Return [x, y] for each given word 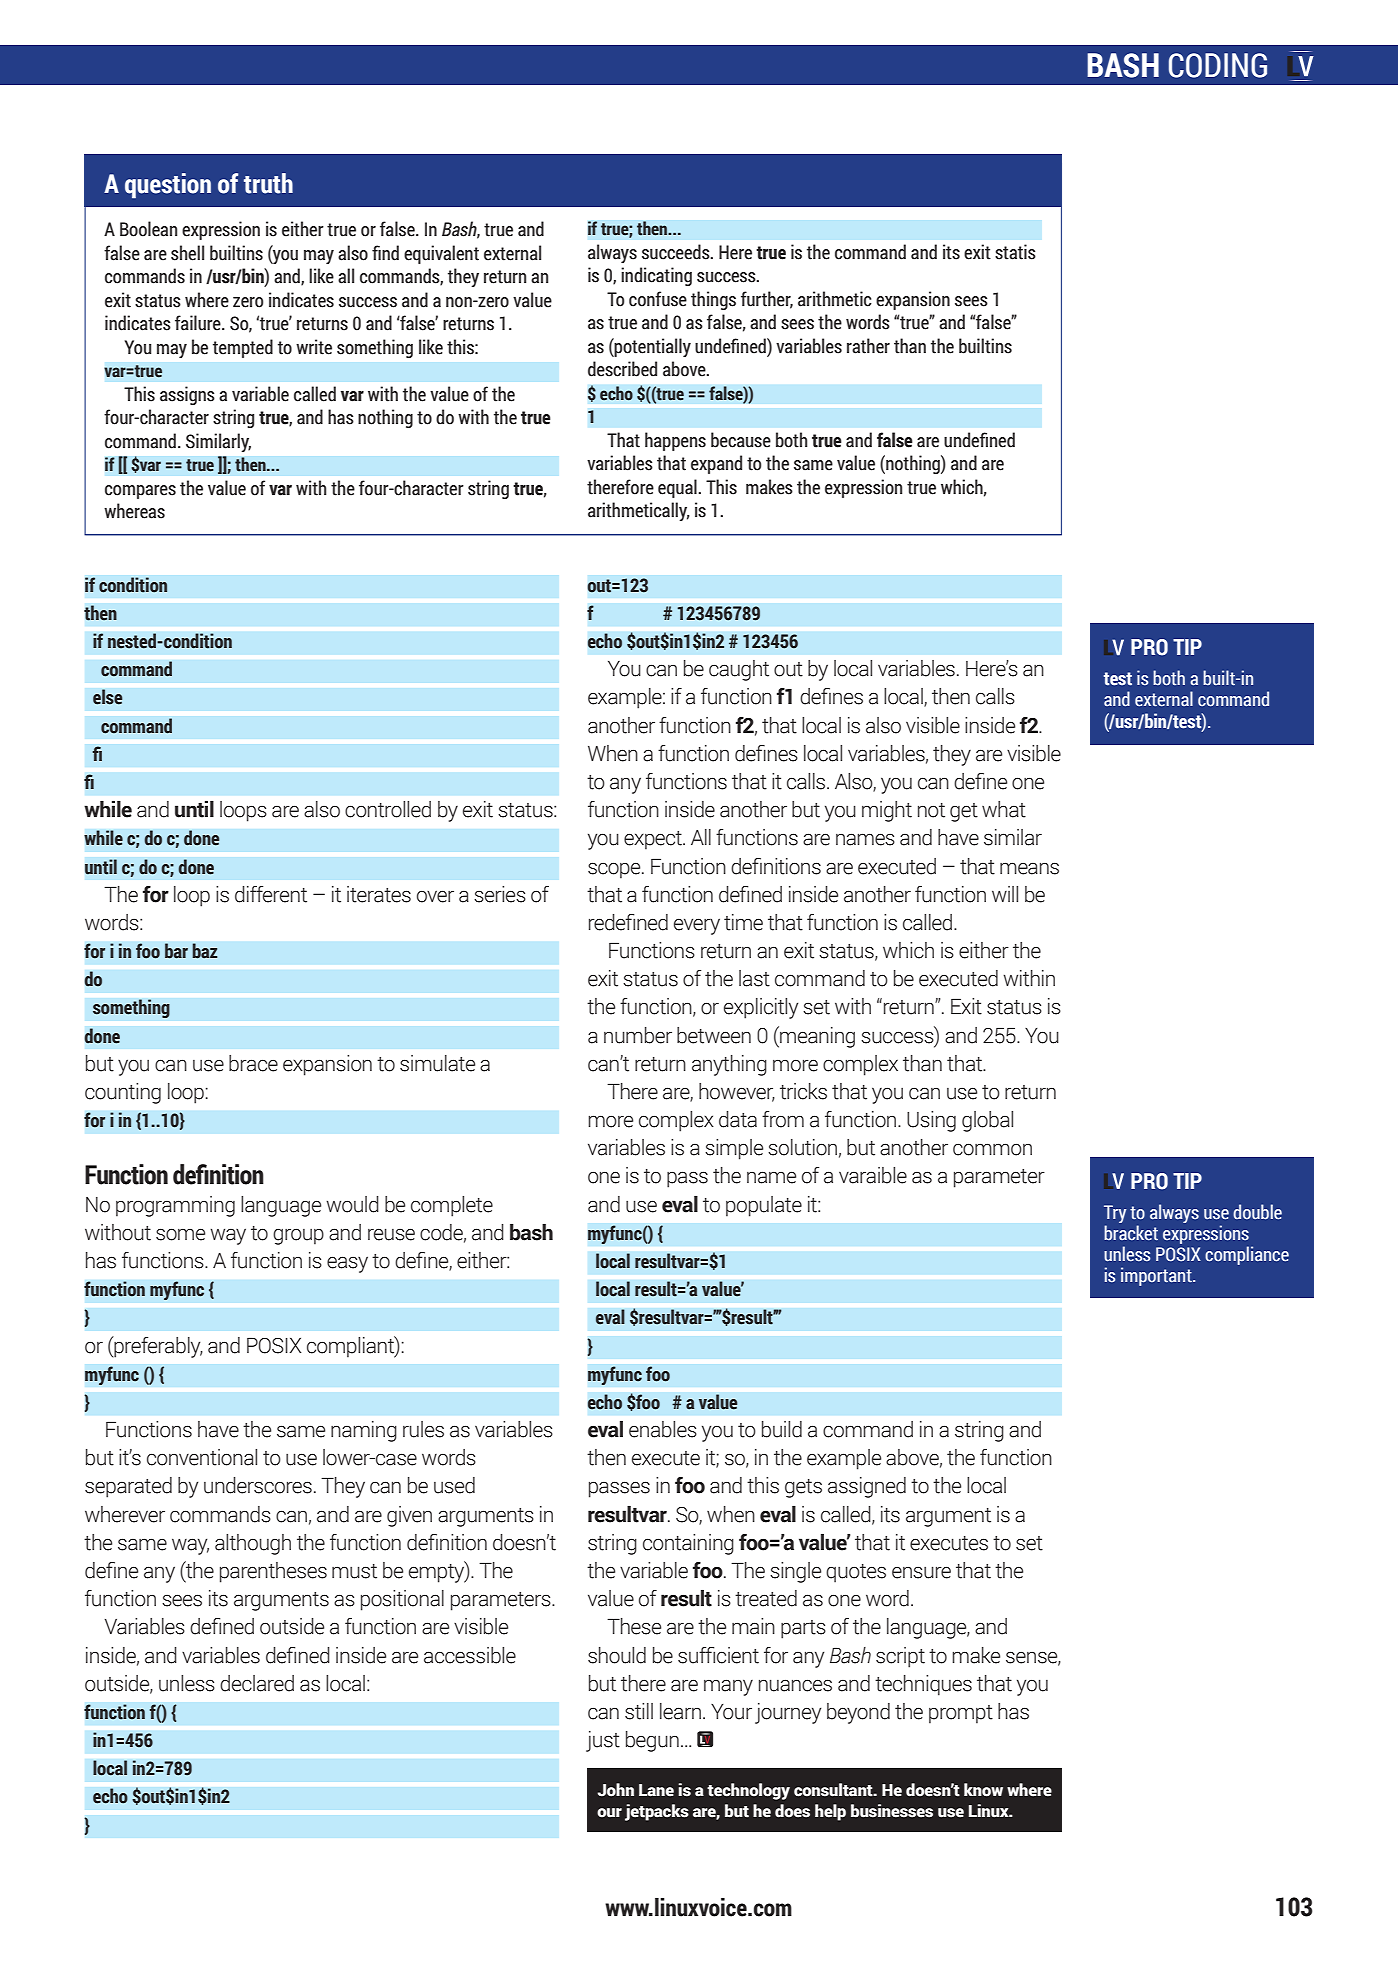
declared [257, 1683]
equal [677, 488]
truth [268, 183]
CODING [1218, 65]
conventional [202, 1457]
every [697, 926]
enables [663, 1429]
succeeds [677, 252]
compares [140, 492]
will [1005, 894]
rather [868, 346]
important [1157, 1276]
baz [205, 951]
